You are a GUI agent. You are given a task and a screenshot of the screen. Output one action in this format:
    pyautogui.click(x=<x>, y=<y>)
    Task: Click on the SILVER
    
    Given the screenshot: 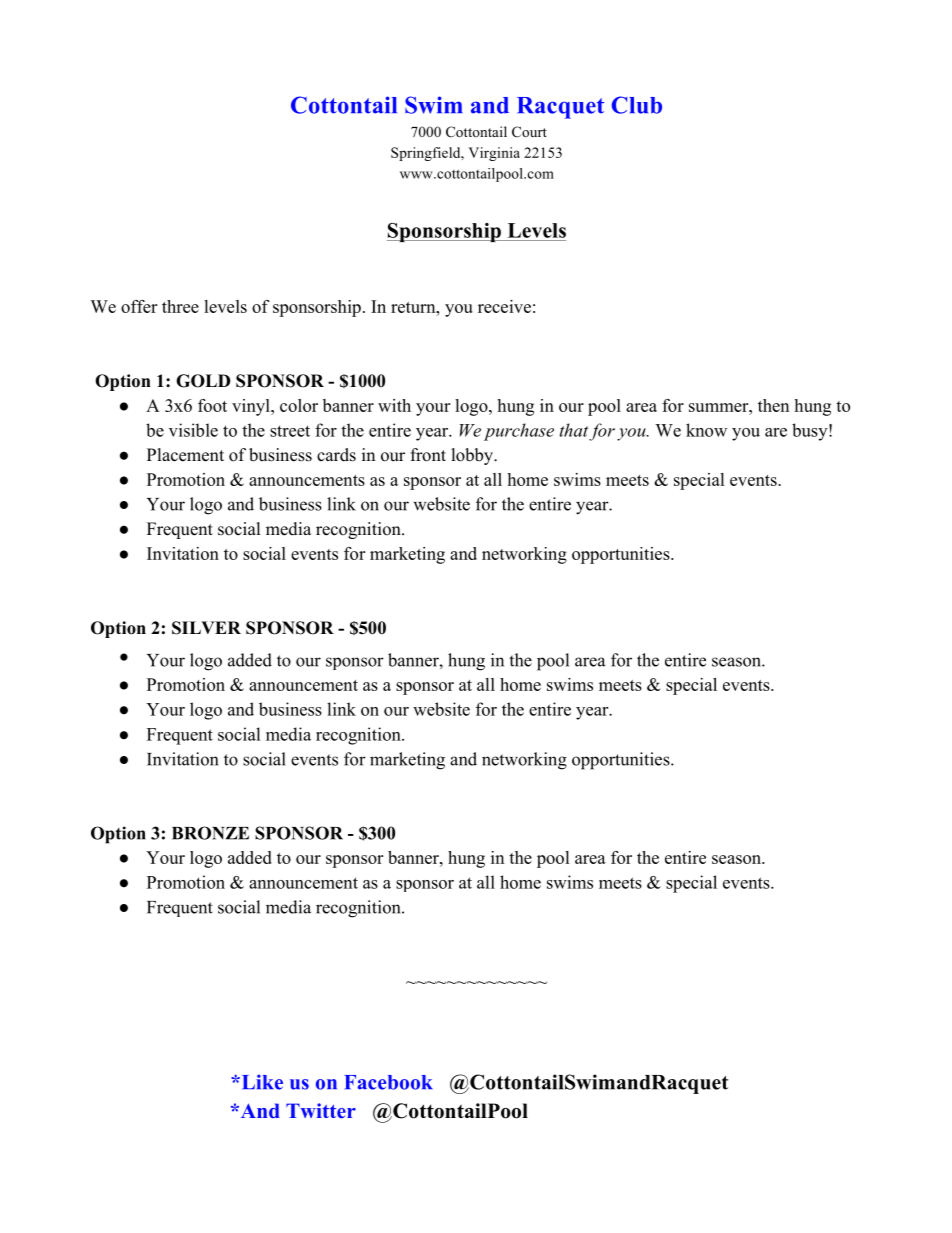 What is the action you would take?
    pyautogui.click(x=206, y=628)
